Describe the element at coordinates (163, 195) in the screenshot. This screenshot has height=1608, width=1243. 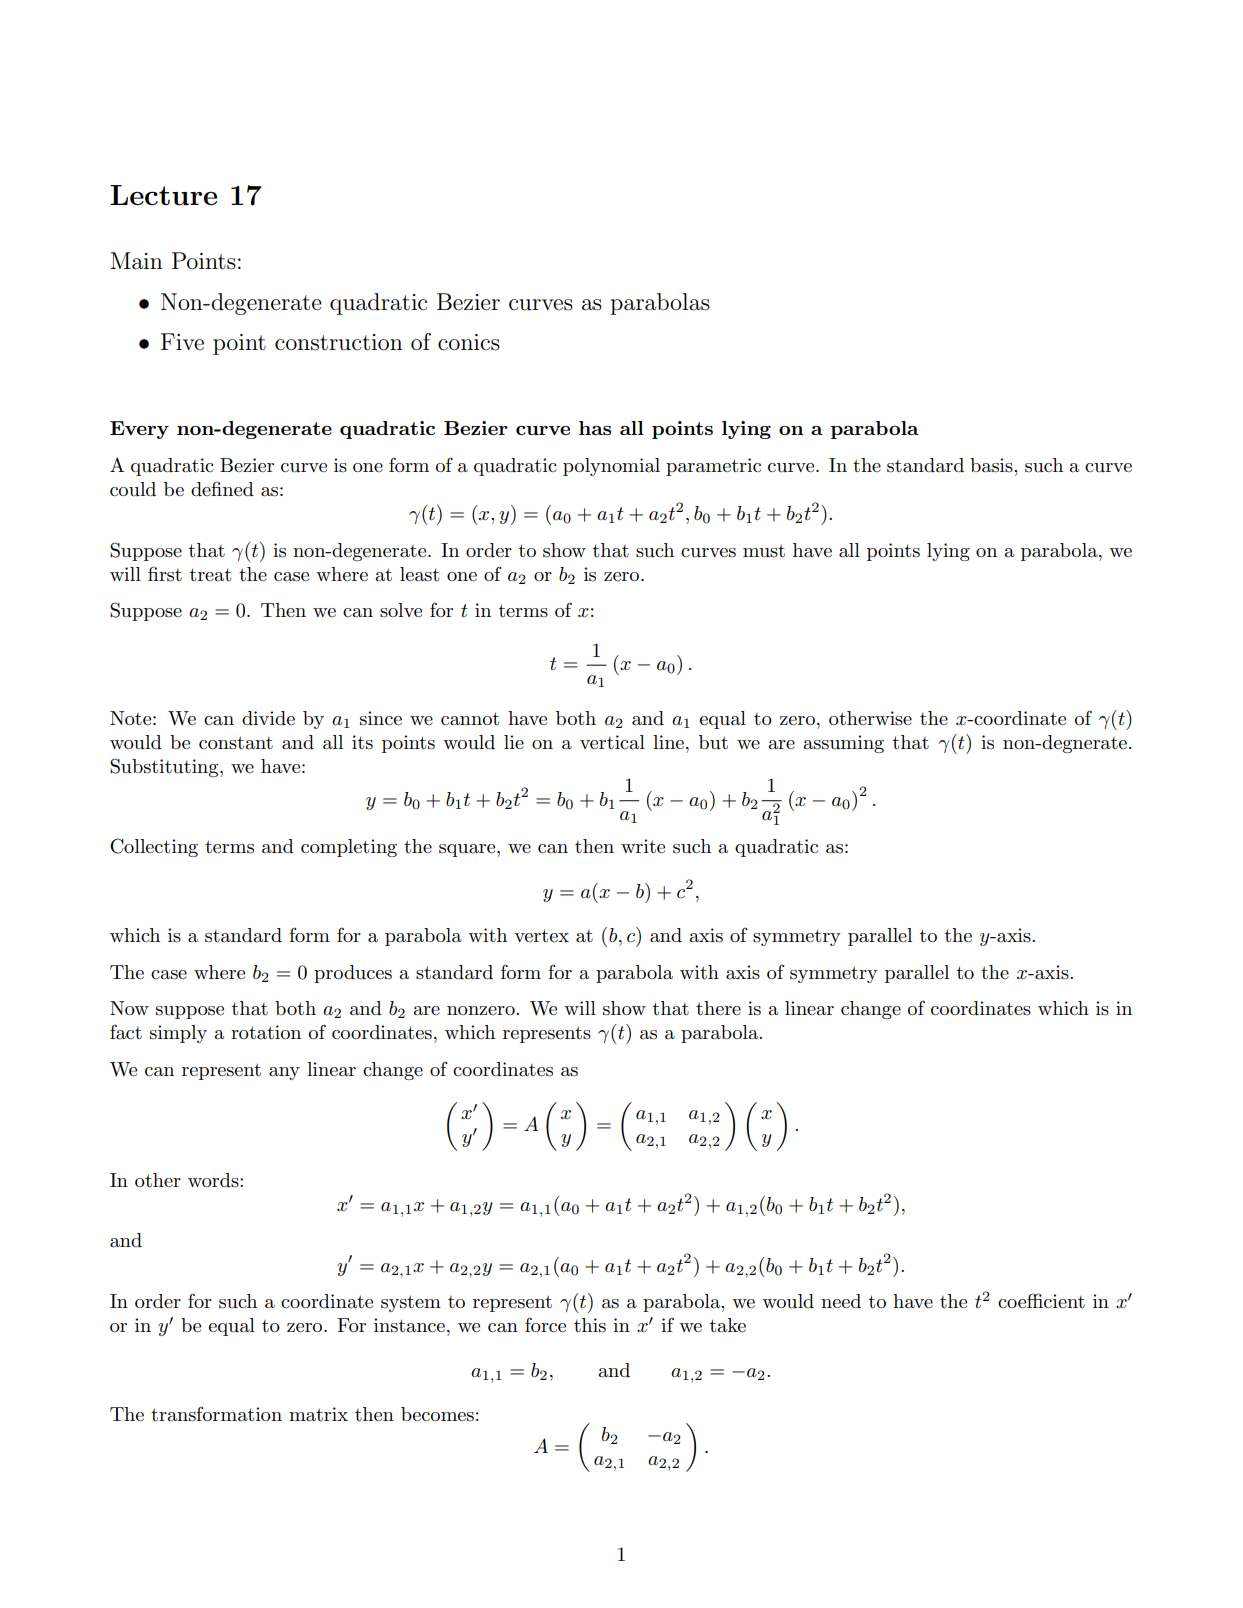
I see `Lecture` at that location.
